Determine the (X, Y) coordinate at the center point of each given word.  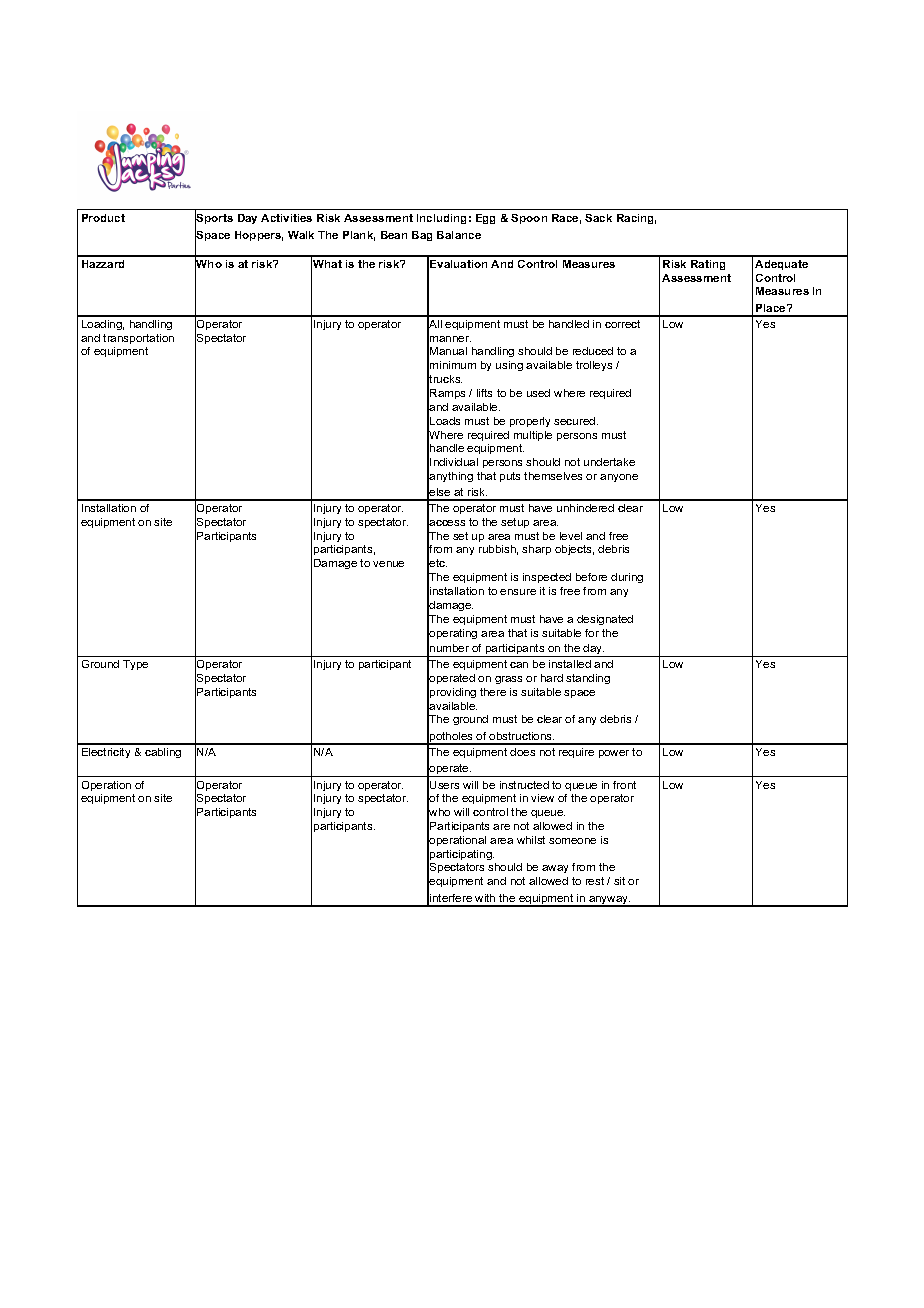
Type (135, 665)
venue (388, 564)
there (493, 692)
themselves (553, 476)
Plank (359, 236)
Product (103, 218)
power (614, 754)
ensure (518, 592)
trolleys (594, 366)
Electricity (106, 753)
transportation (138, 339)
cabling (163, 753)
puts (510, 477)
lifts (484, 393)
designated (605, 620)
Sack (598, 218)
